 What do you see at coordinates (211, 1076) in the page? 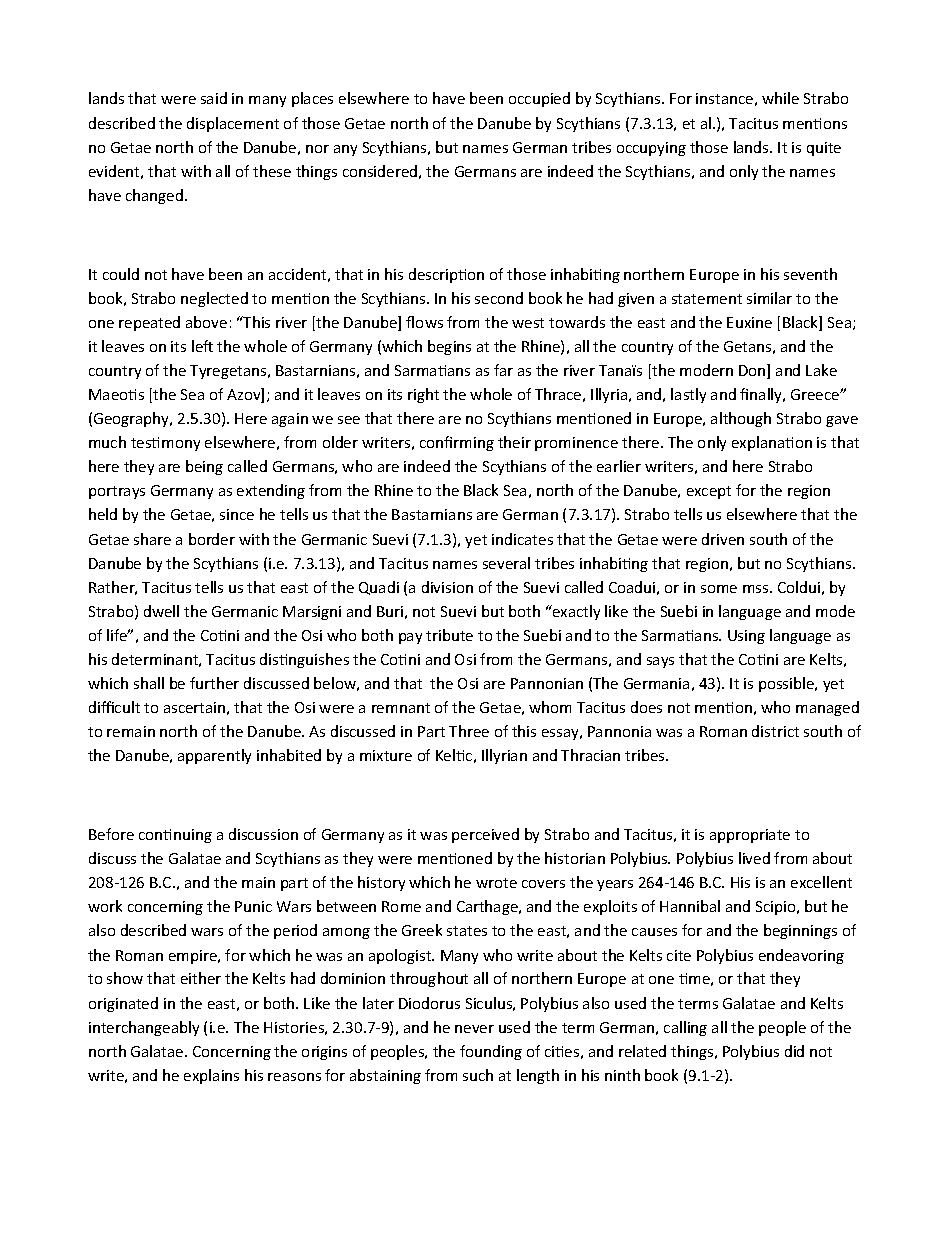
I see `explains` at bounding box center [211, 1076].
